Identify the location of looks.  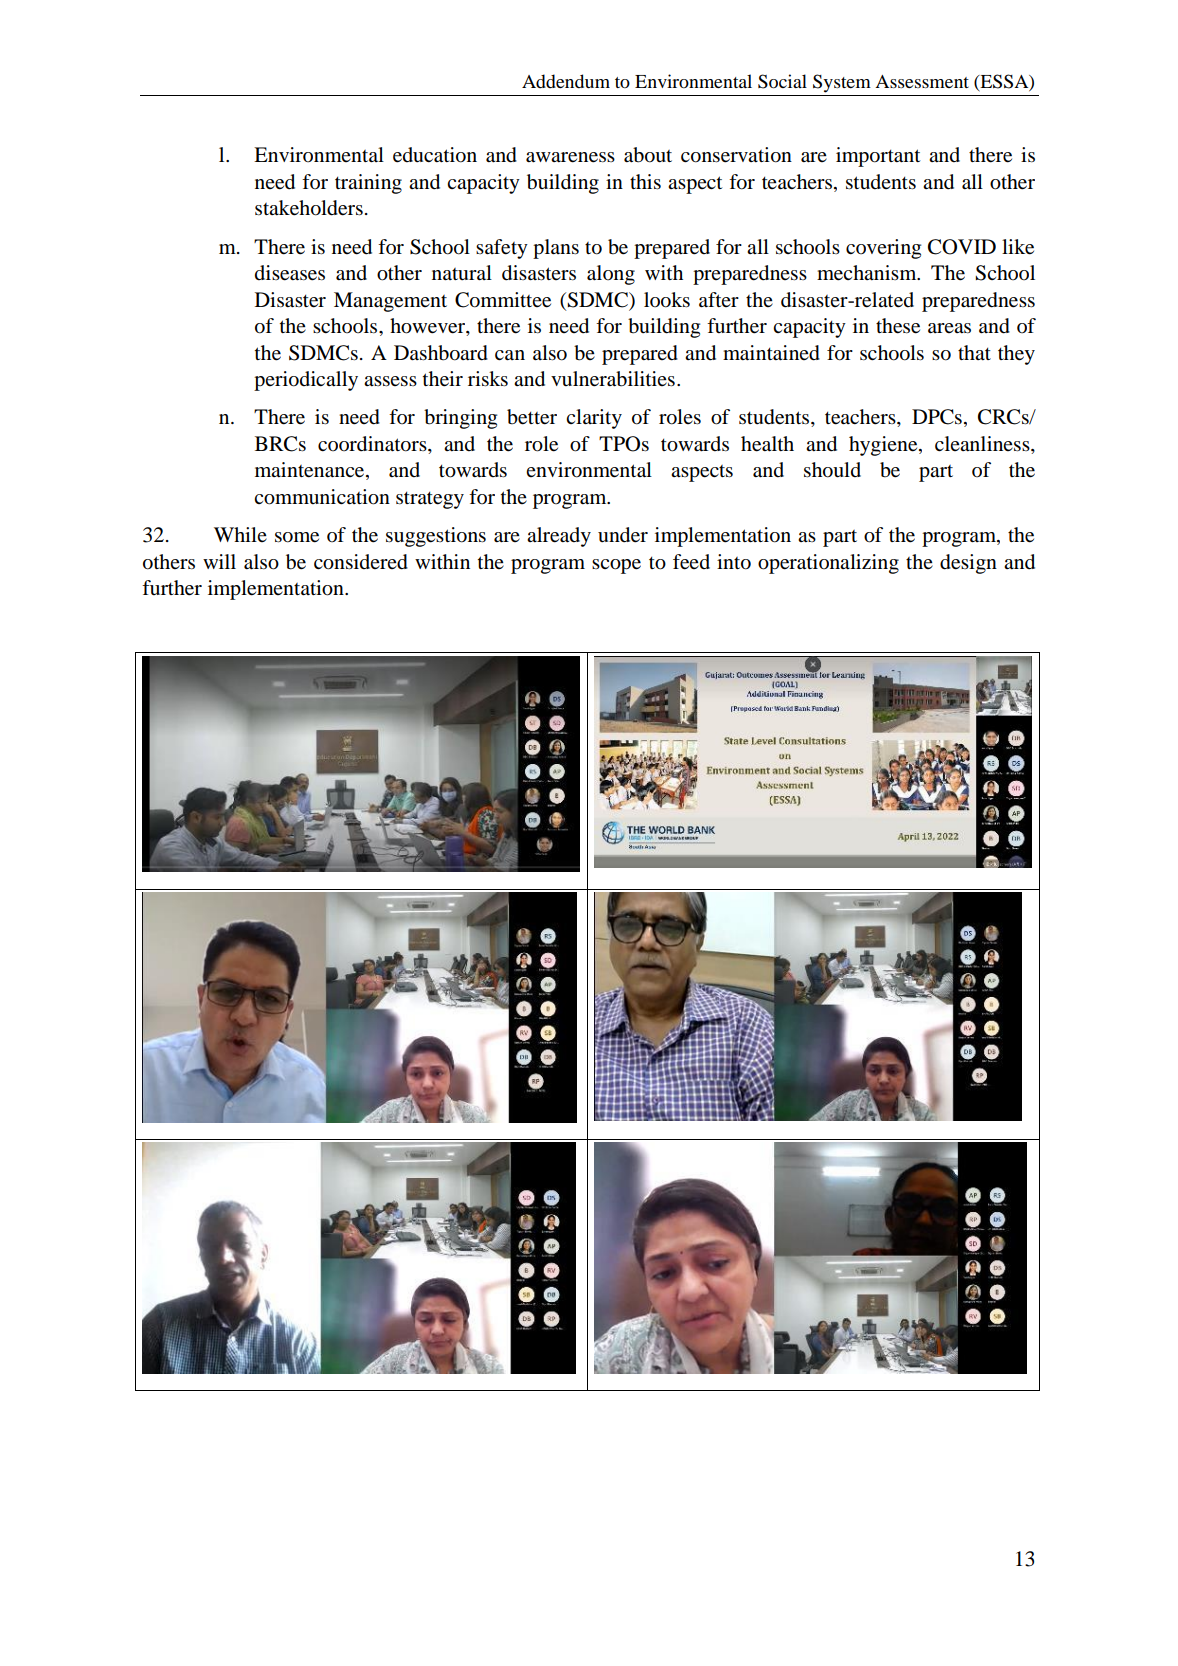
(667, 300).
